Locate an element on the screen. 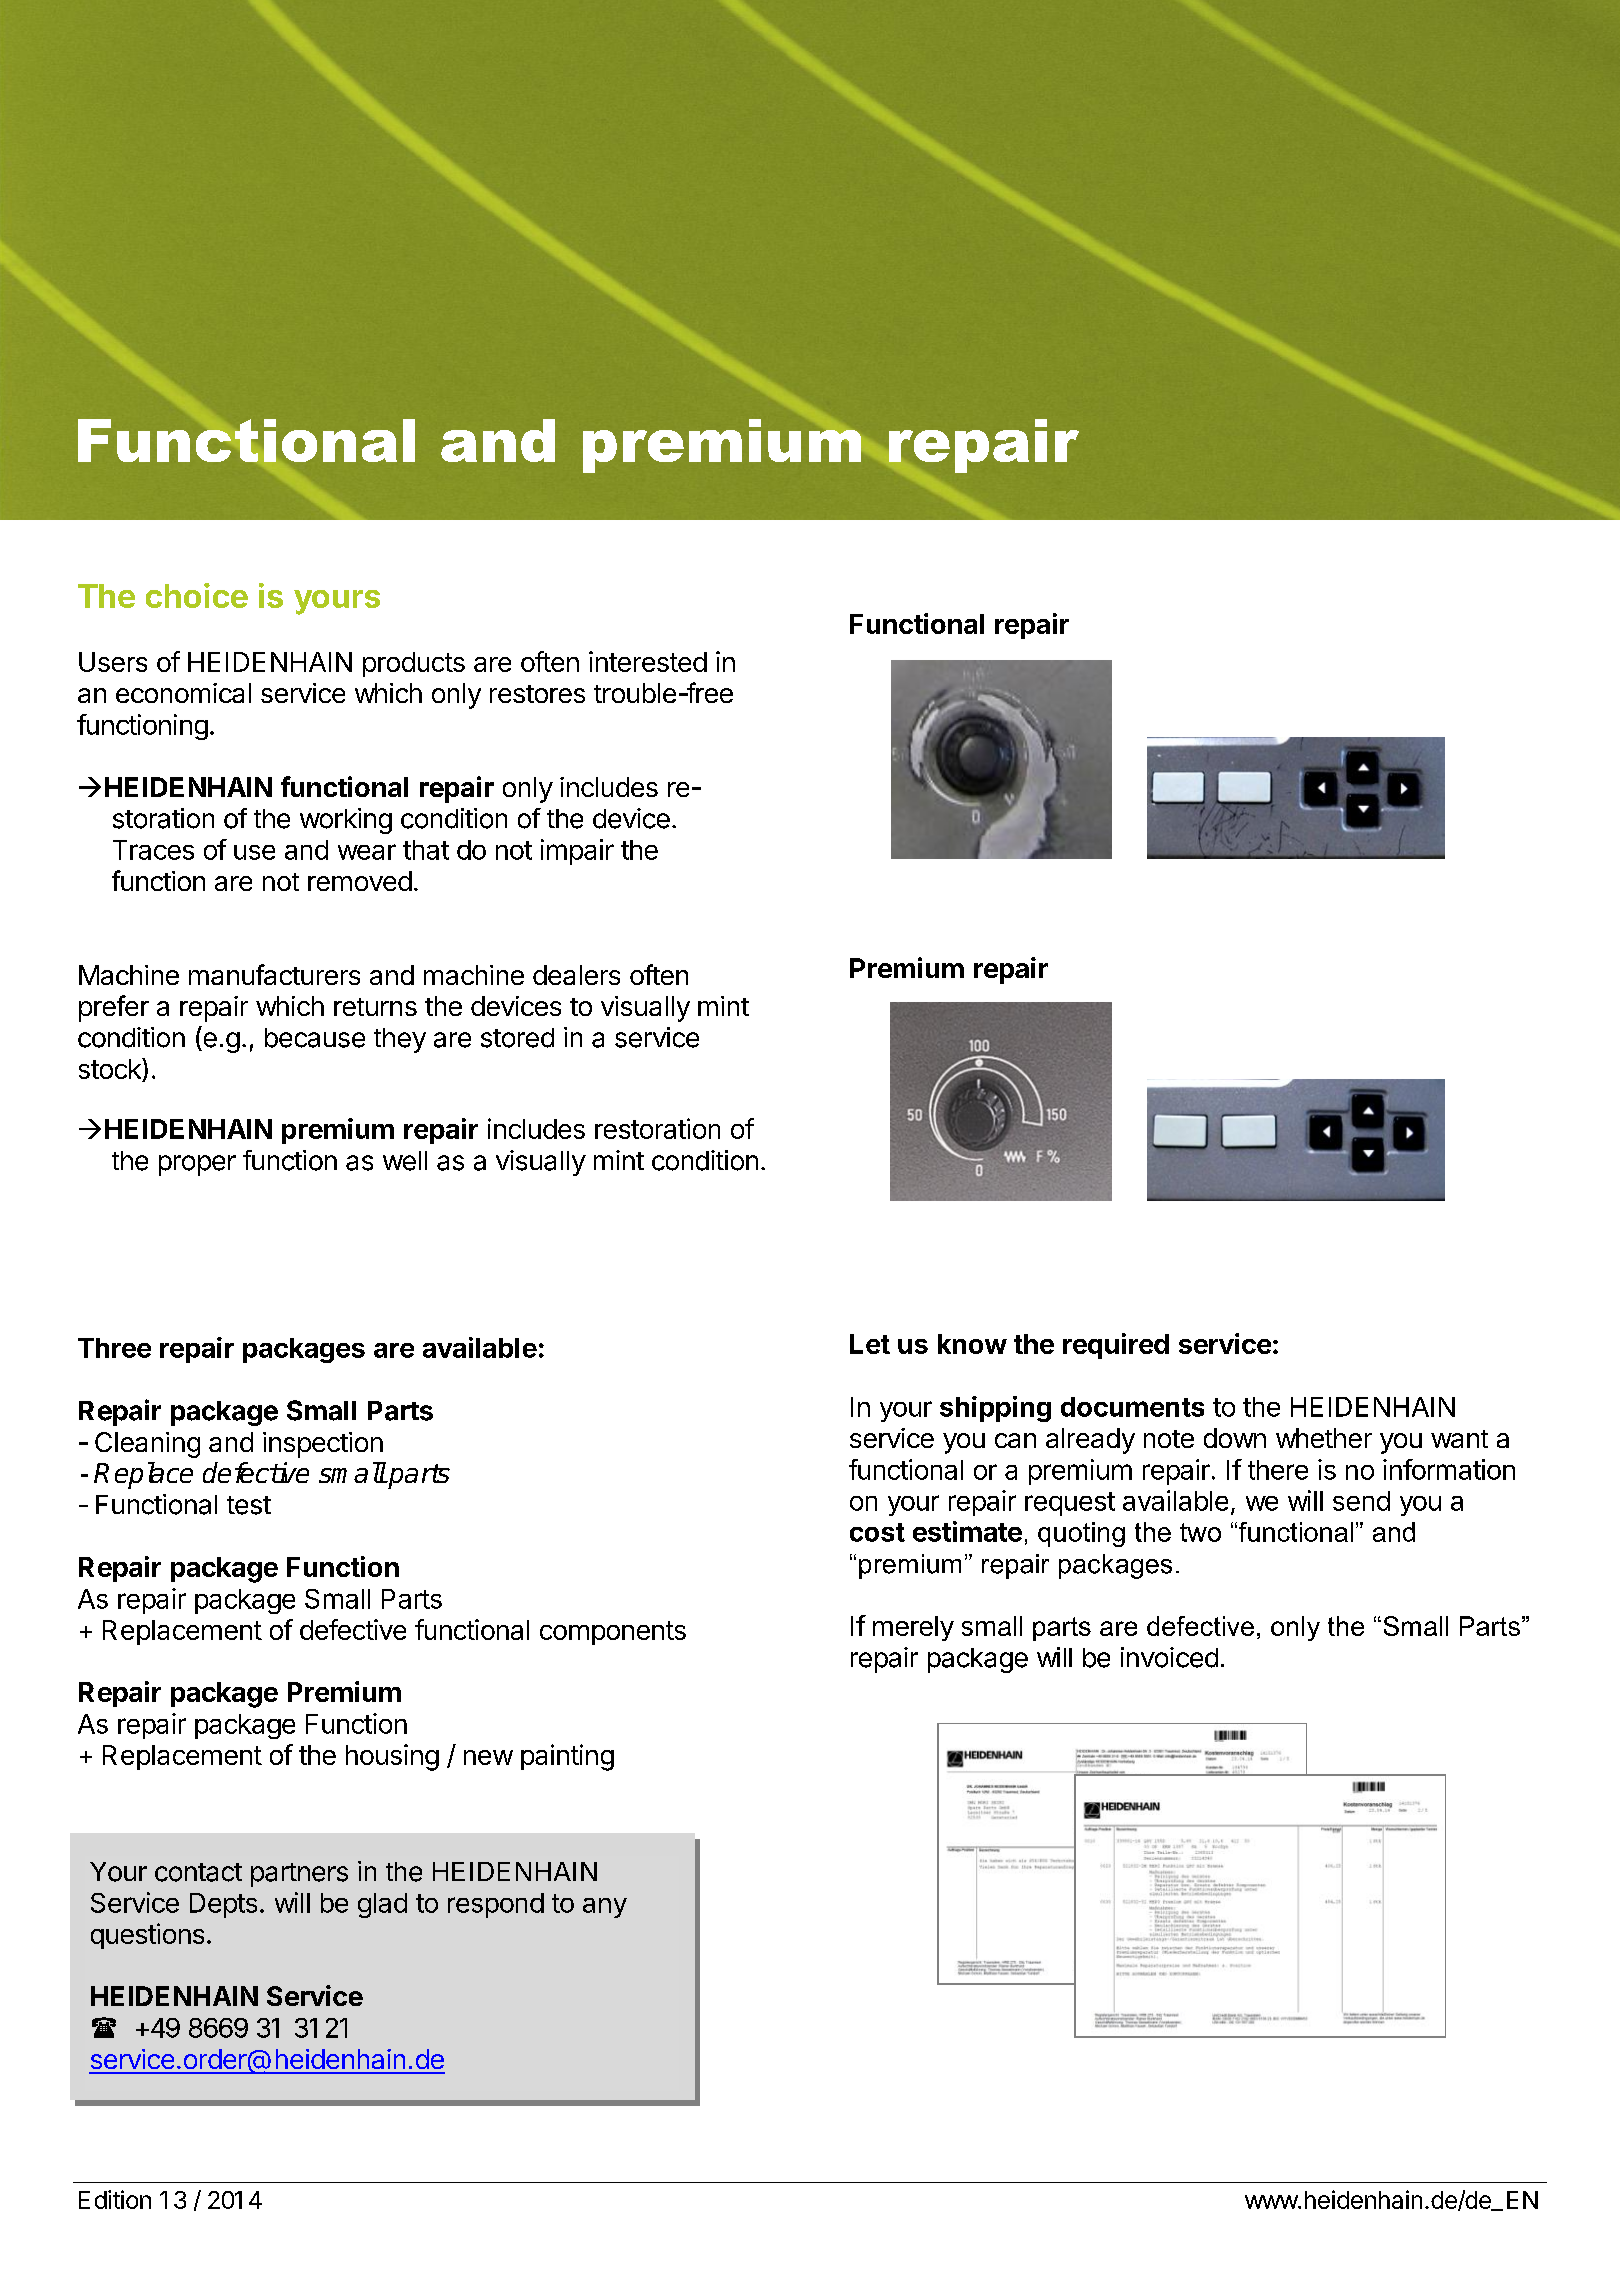 The height and width of the screenshot is (2291, 1620). respond is located at coordinates (496, 1905).
